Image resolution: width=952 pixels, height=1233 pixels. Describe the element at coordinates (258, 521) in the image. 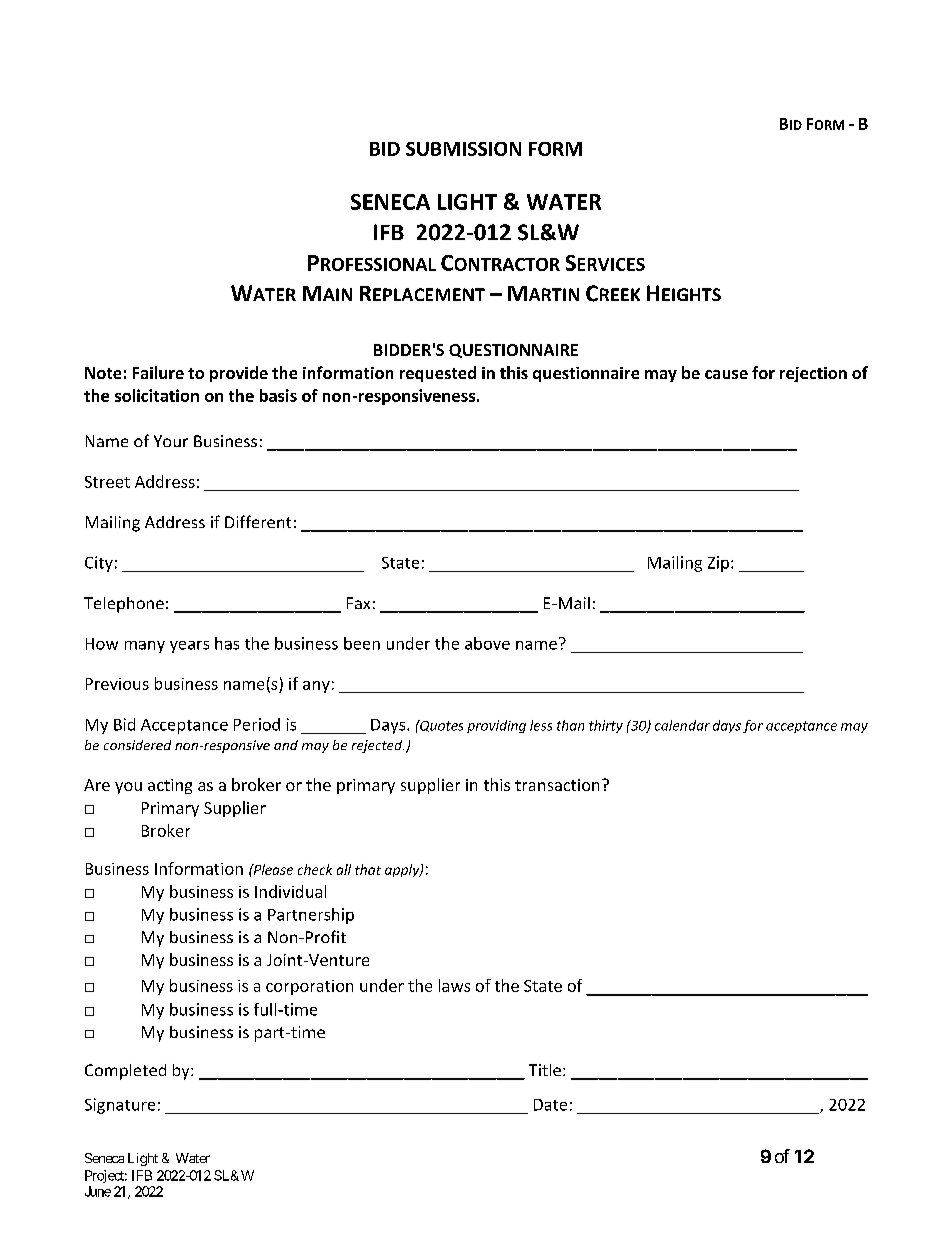

I see `Different` at that location.
